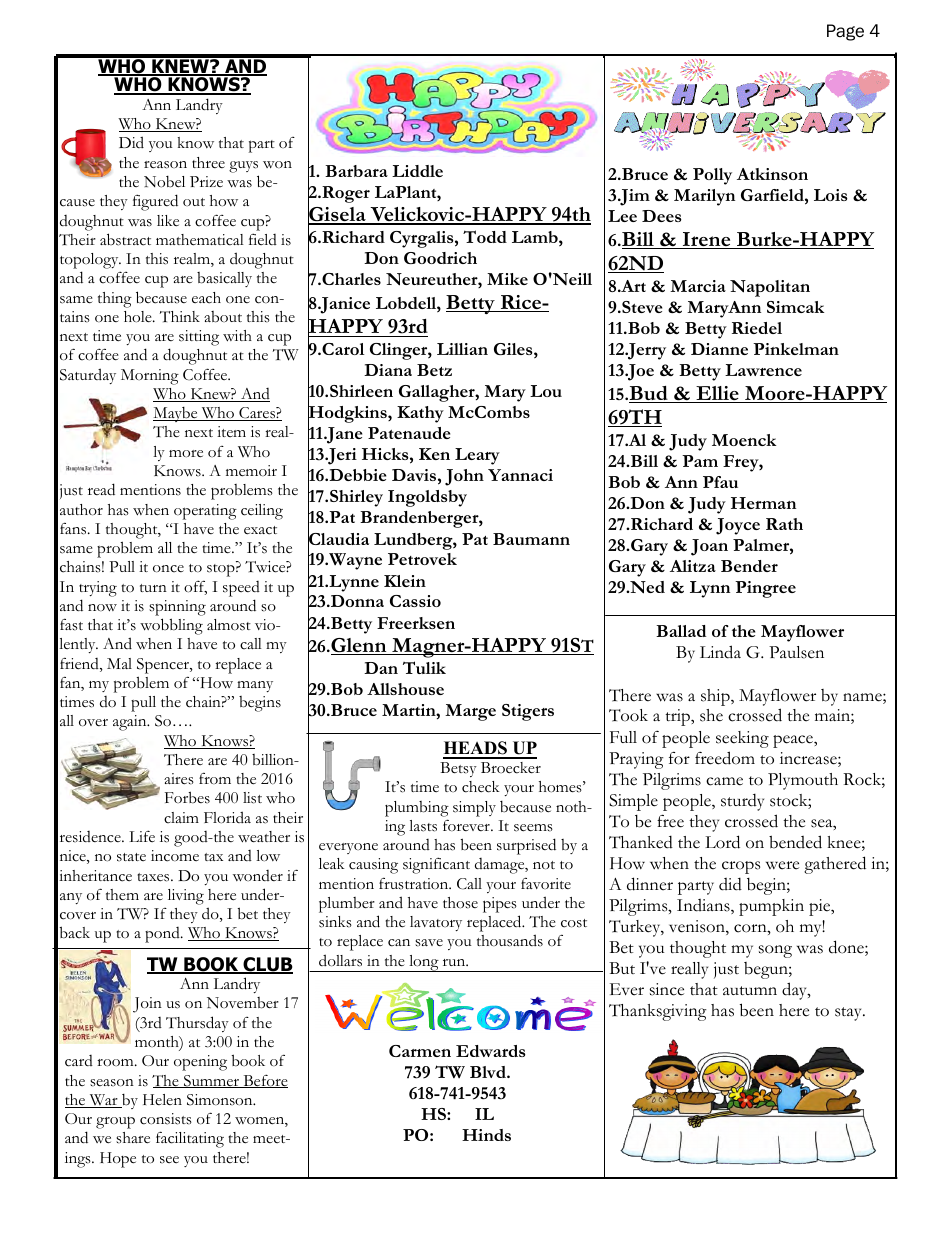 The image size is (952, 1233). Describe the element at coordinates (765, 589) in the image. I see `Pingree` at that location.
